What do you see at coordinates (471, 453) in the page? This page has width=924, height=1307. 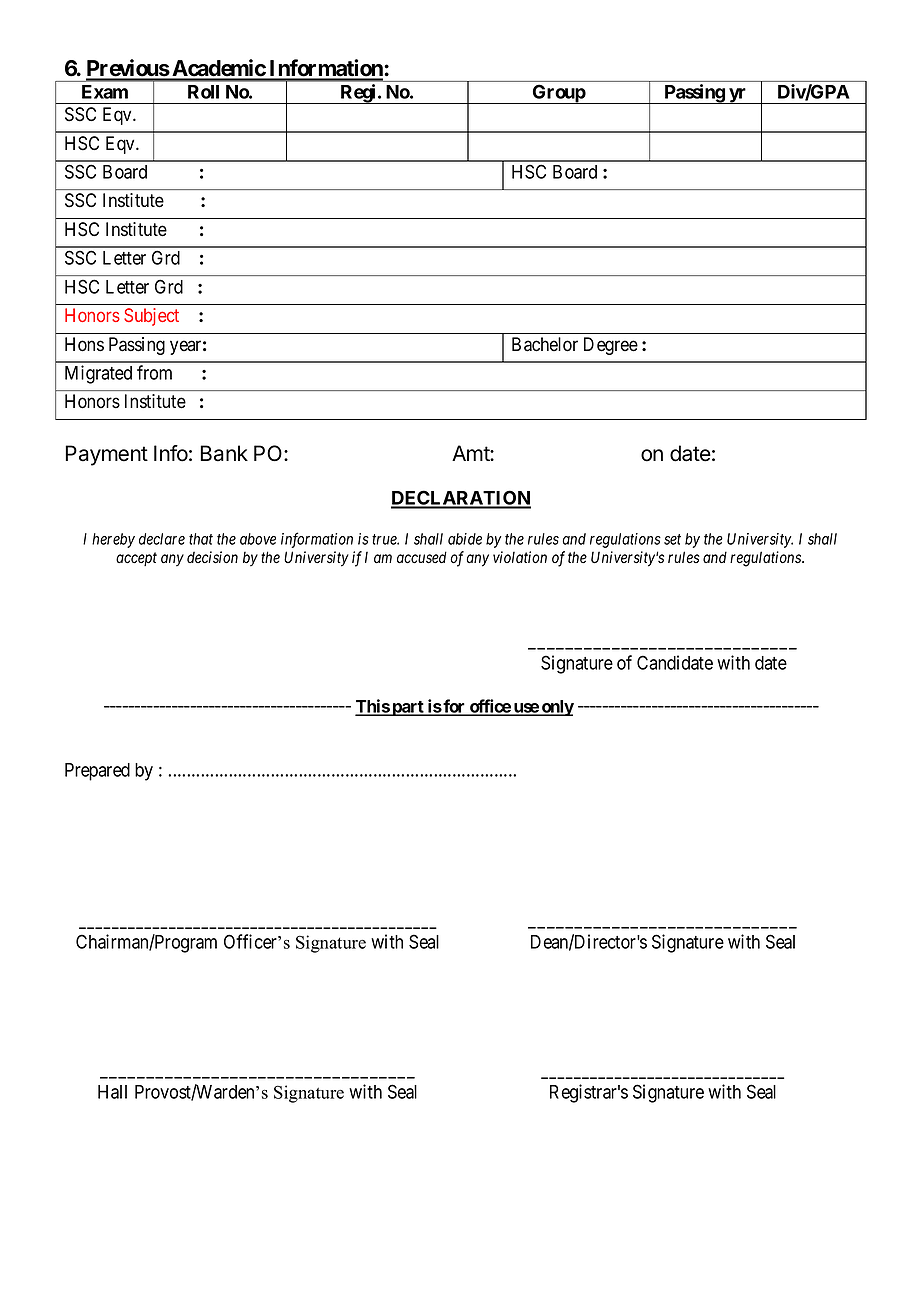 I see `Amt` at bounding box center [471, 453].
